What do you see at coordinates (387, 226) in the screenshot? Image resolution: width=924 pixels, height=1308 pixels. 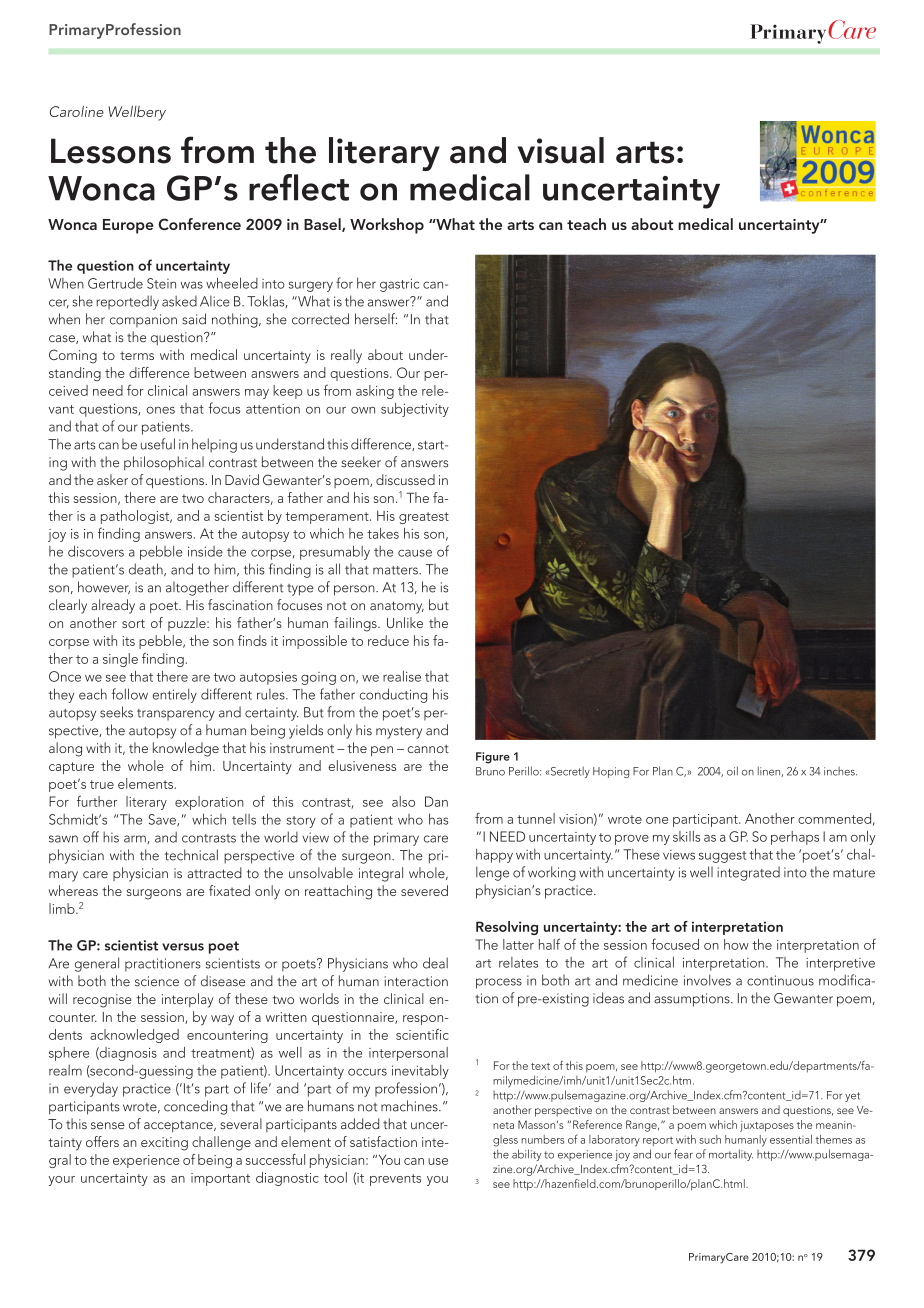 I see `Workshop` at bounding box center [387, 226].
